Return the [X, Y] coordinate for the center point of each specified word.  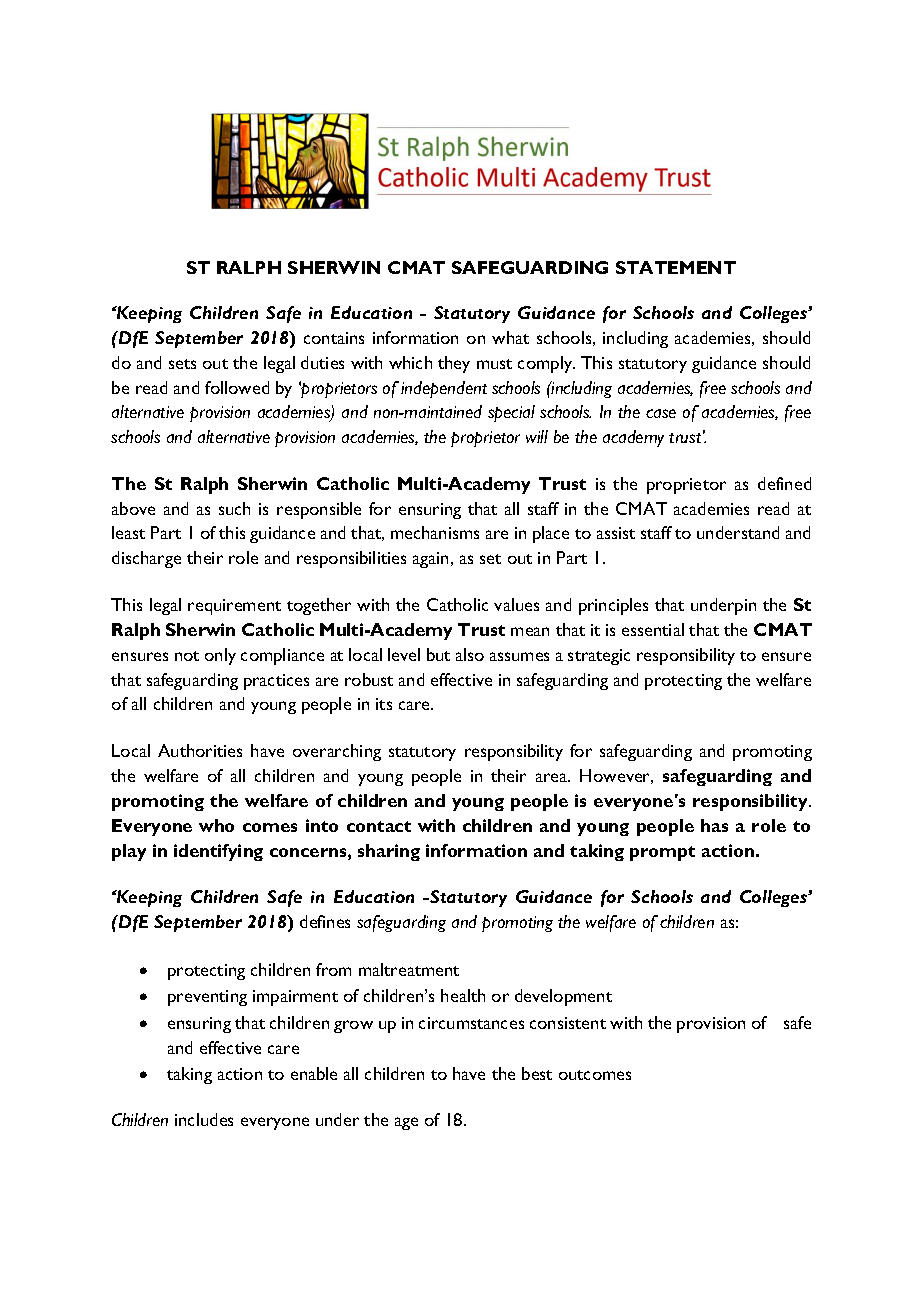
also [470, 654]
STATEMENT [676, 267]
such [234, 508]
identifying [218, 852]
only [220, 656]
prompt [662, 853]
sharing [389, 852]
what [510, 337]
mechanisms [435, 532]
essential [653, 629]
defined [784, 483]
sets [182, 364]
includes [204, 1119]
